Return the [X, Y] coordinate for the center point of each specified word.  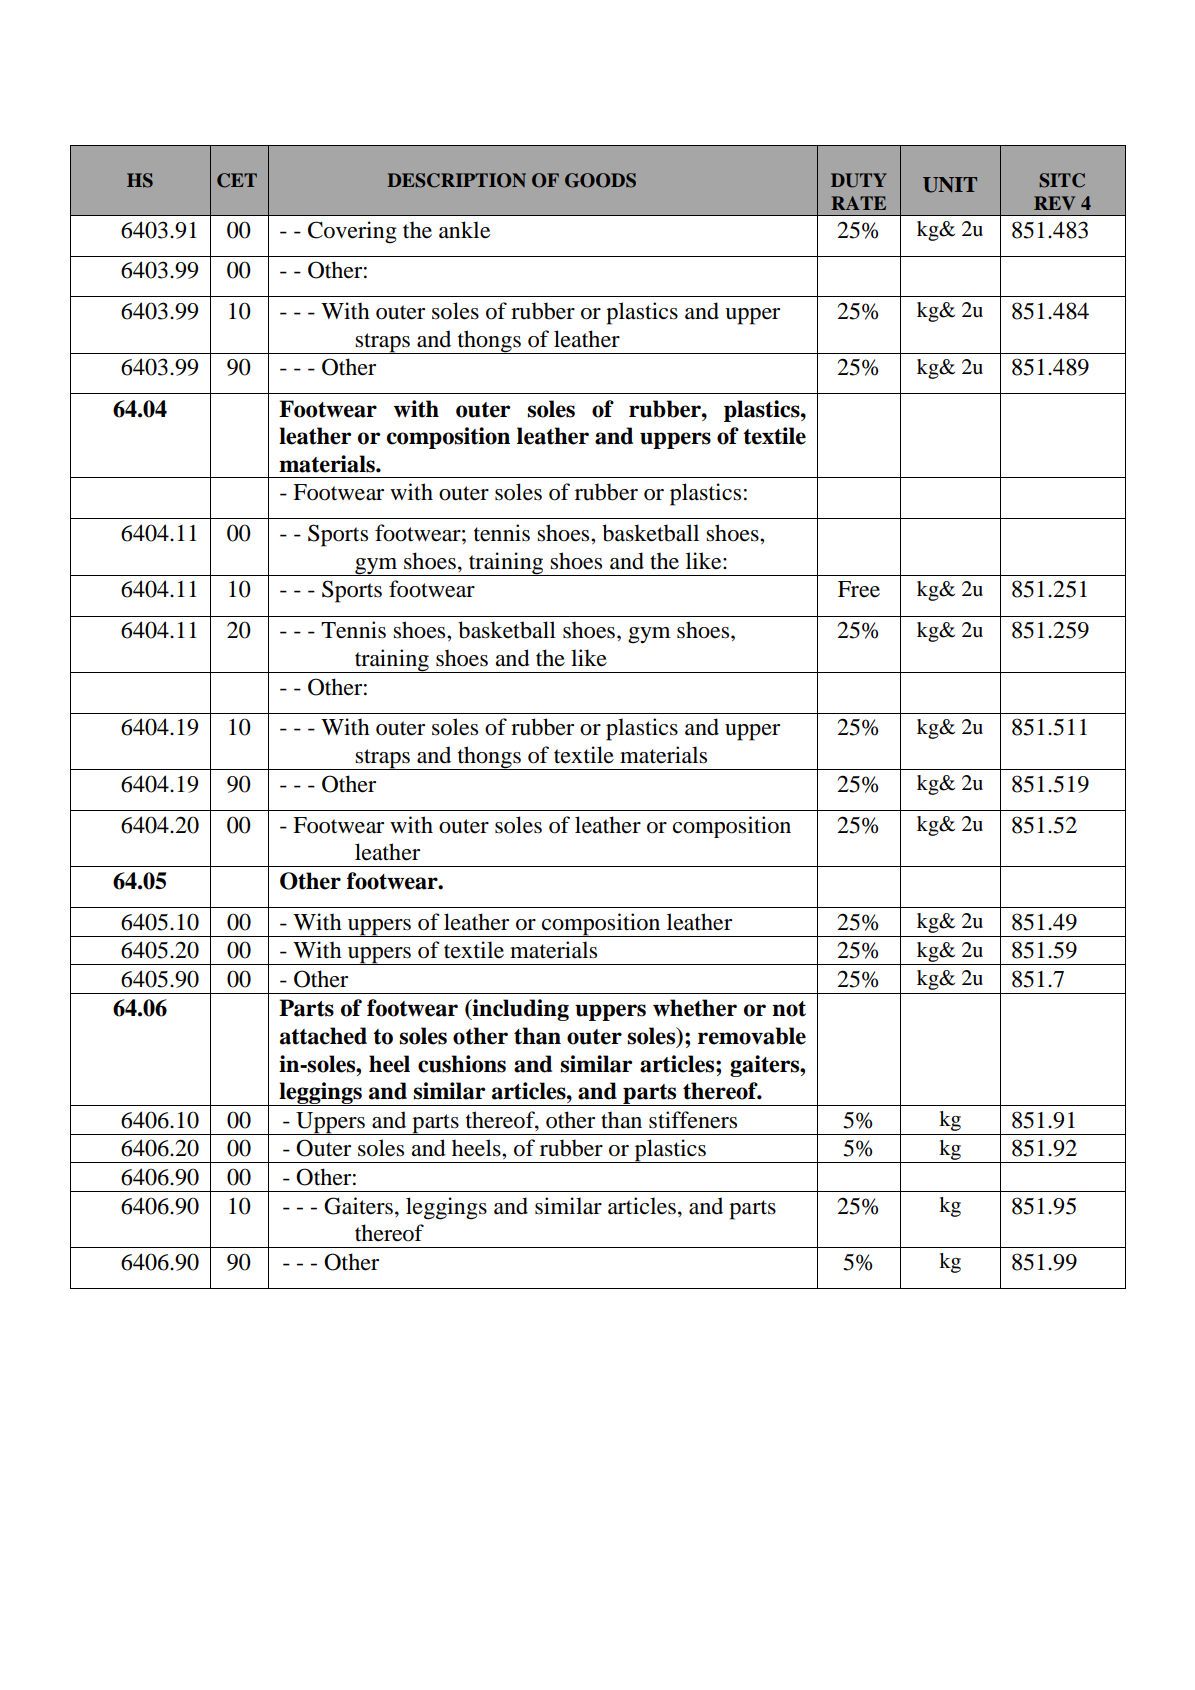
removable [752, 1036]
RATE [858, 203]
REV [1054, 203]
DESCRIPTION [456, 180]
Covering [352, 232]
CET [237, 180]
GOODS [600, 180]
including [519, 1010]
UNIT [950, 185]
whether [695, 1008]
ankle [464, 230]
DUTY [859, 180]
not [789, 1009]
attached [323, 1036]
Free [859, 589]
